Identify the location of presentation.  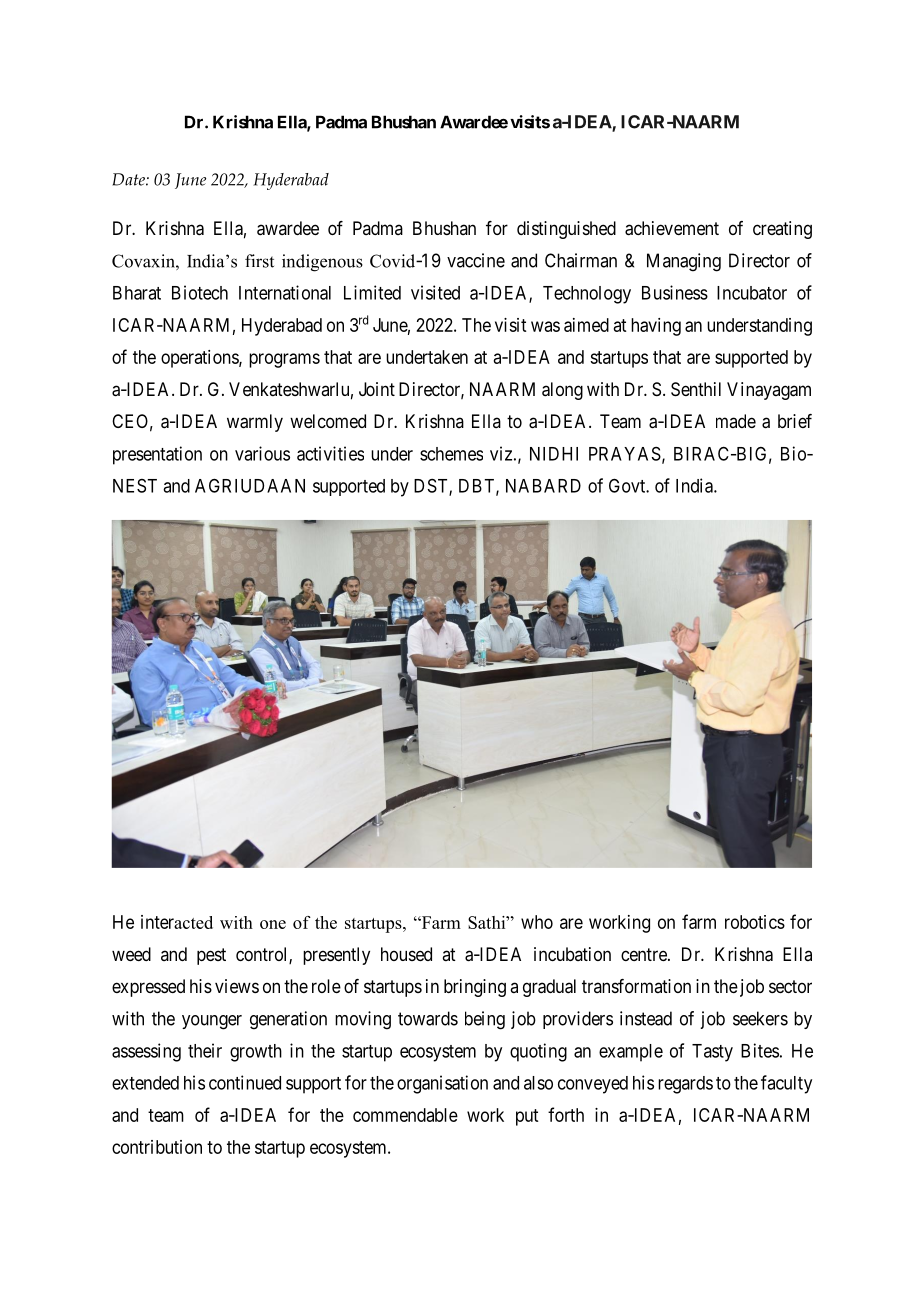
(157, 455).
